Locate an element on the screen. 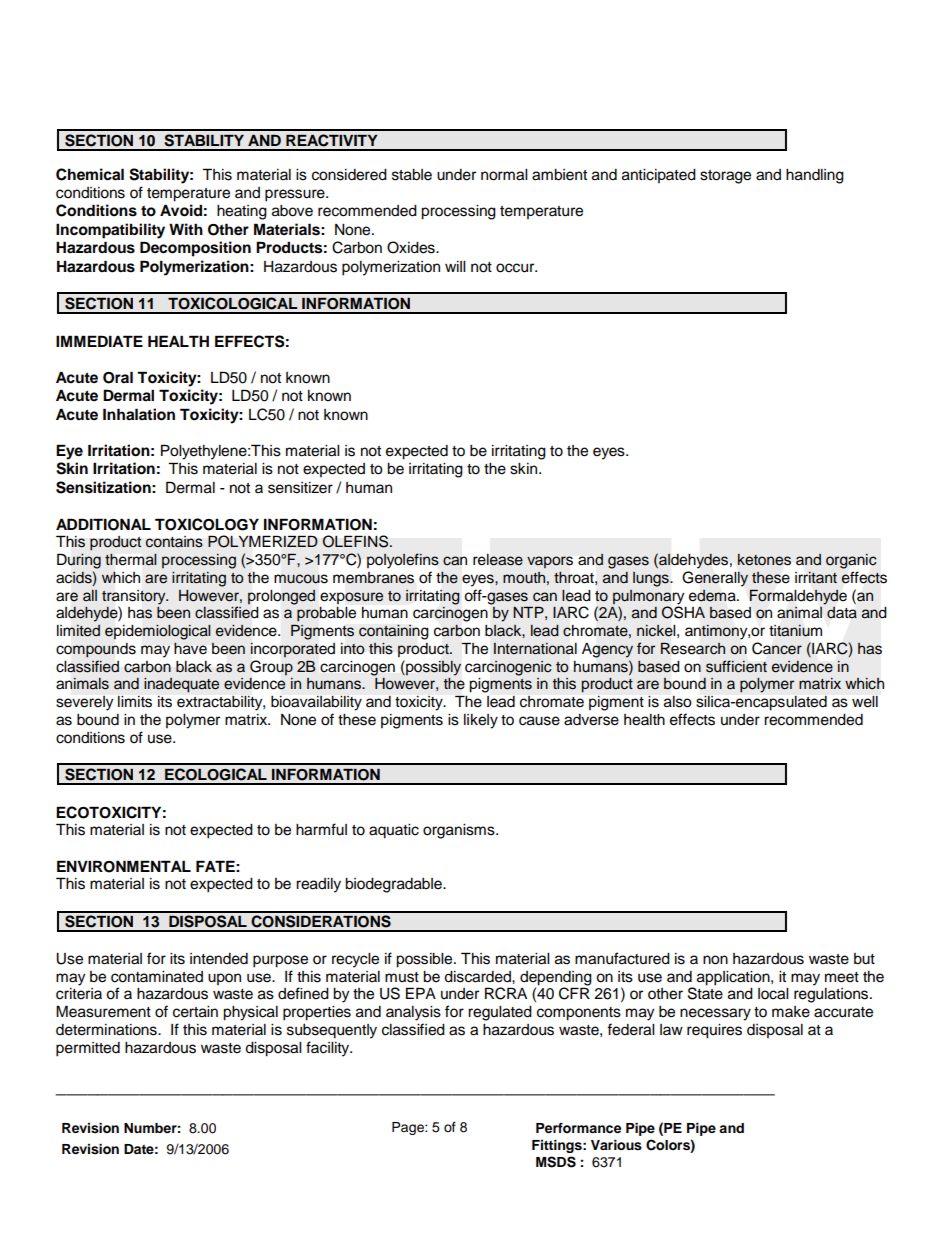 Image resolution: width=952 pixels, height=1233 pixels. Avoid is located at coordinates (181, 210).
